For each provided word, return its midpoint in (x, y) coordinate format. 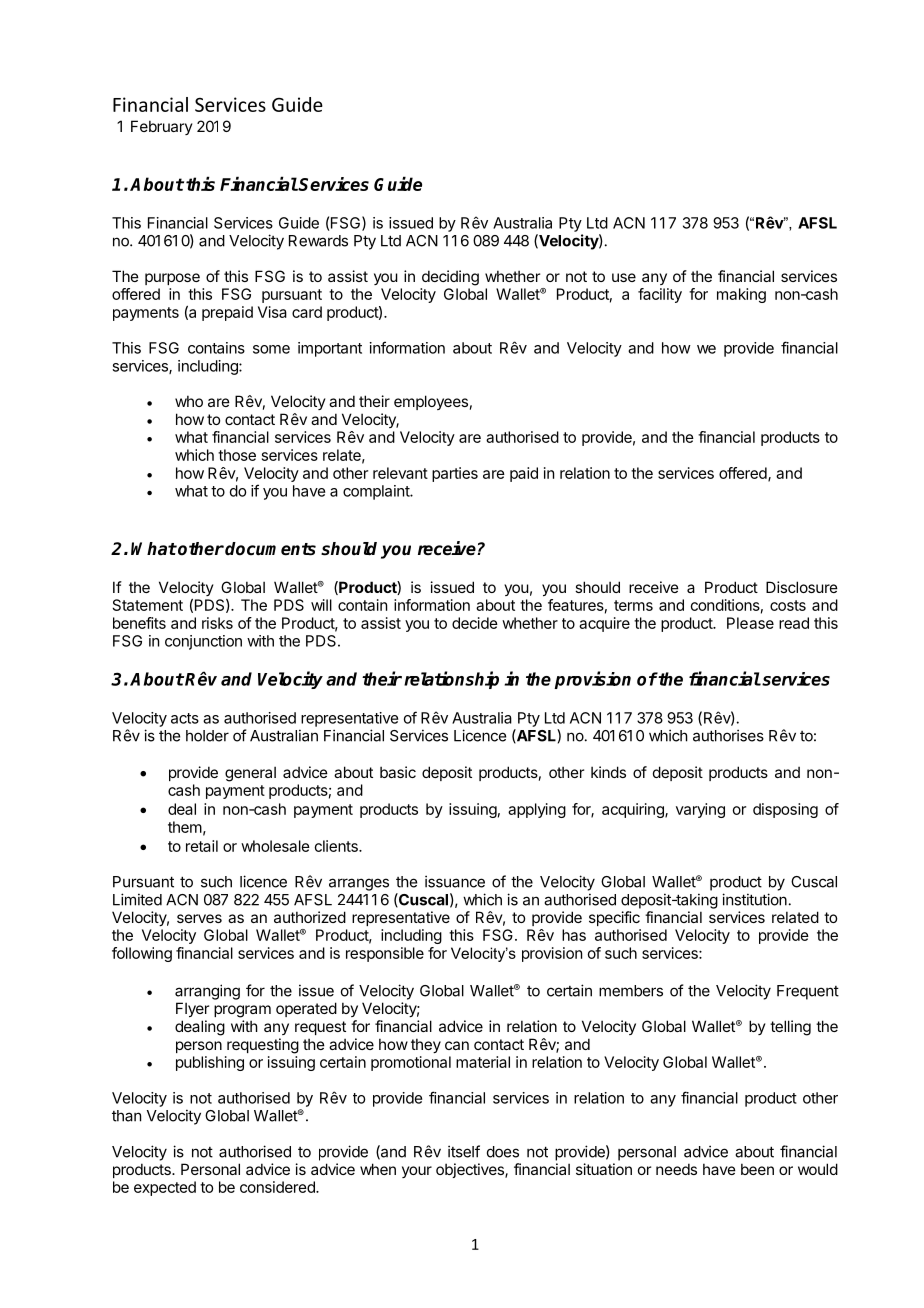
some (271, 349)
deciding (450, 278)
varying (700, 810)
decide (475, 623)
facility (660, 295)
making (741, 295)
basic (398, 772)
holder (207, 736)
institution (754, 899)
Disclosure (802, 587)
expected (165, 1188)
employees (431, 402)
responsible (385, 954)
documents (270, 549)
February (162, 127)
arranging (207, 992)
